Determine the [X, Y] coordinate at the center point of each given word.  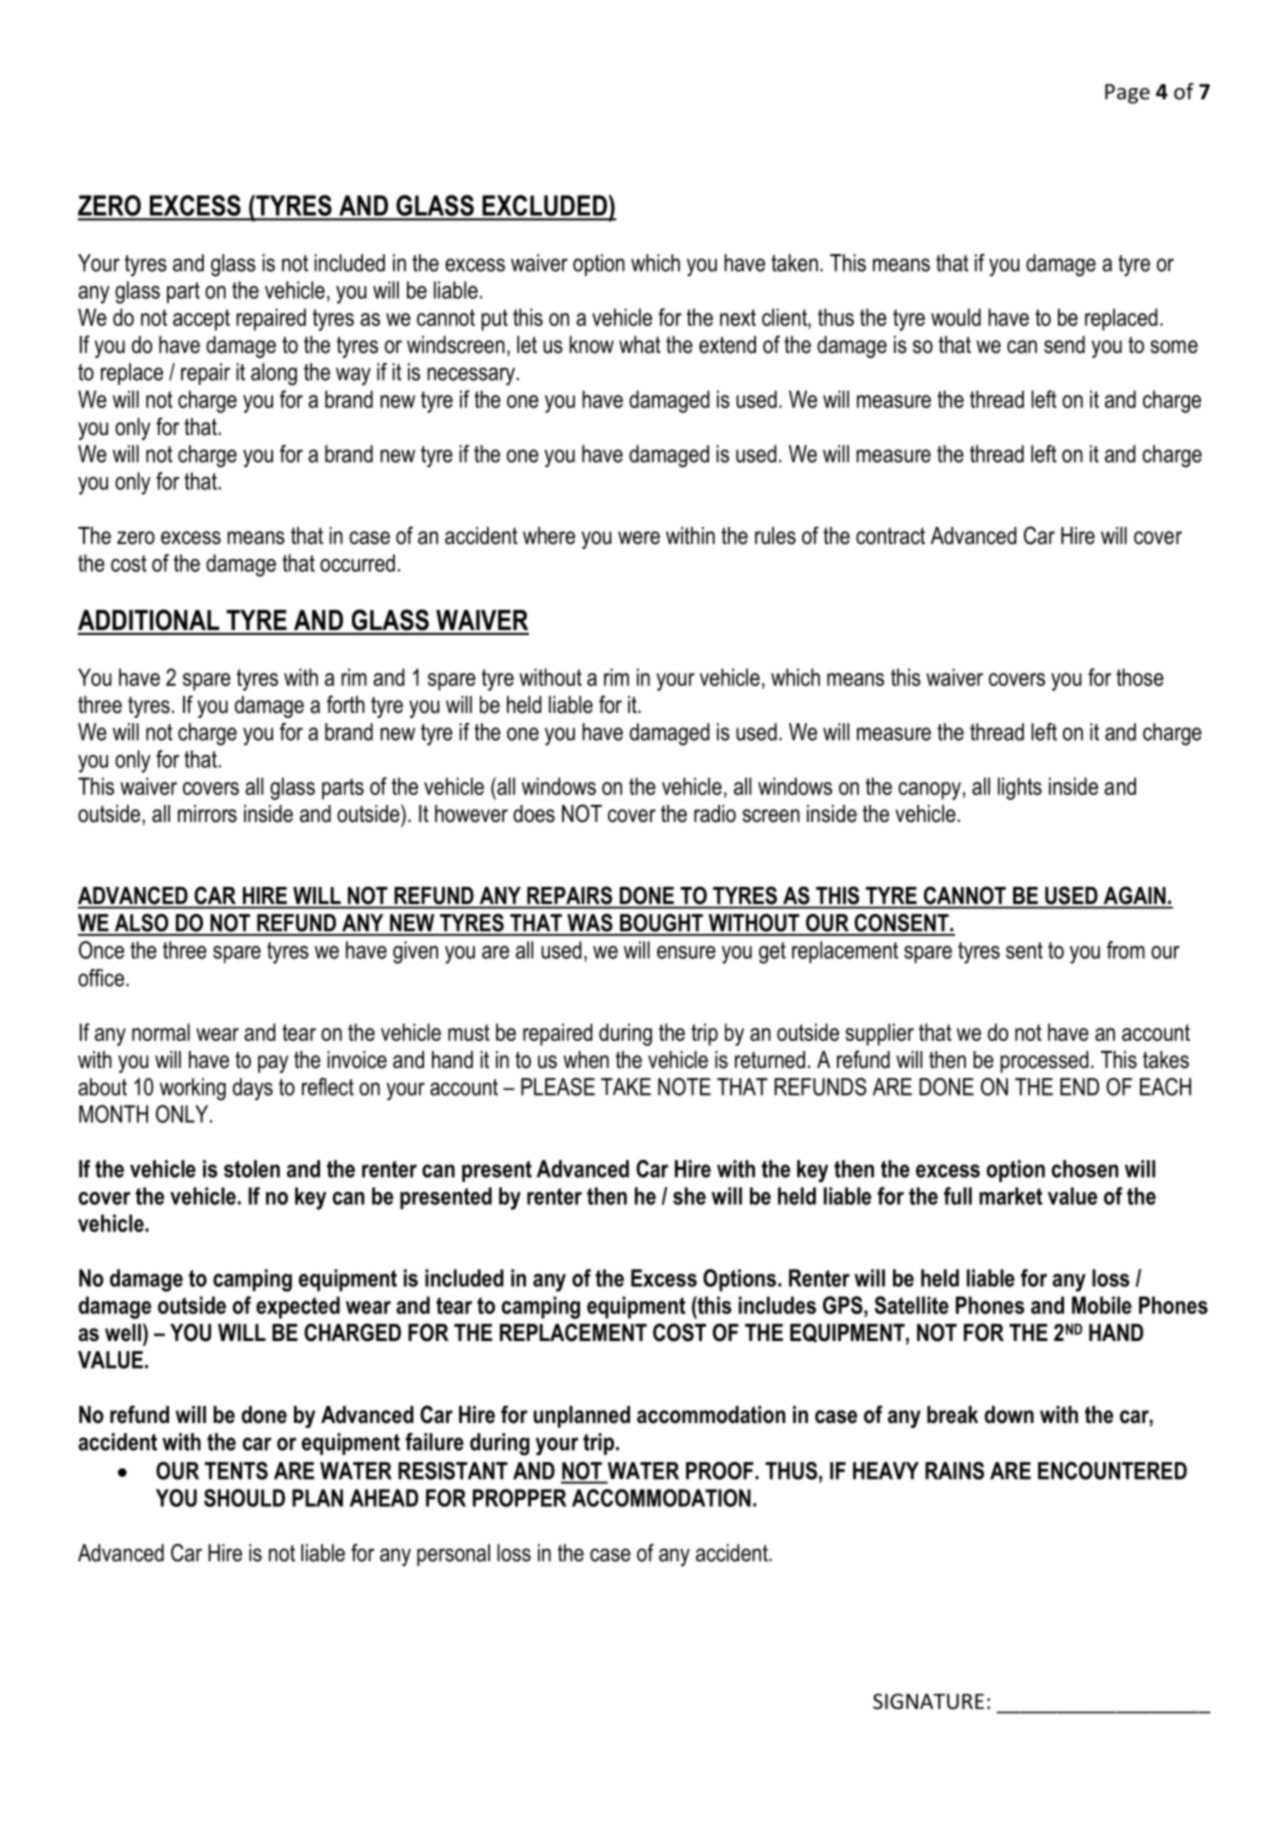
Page [1127, 94]
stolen [252, 1169]
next [738, 317]
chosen [1085, 1169]
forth [346, 704]
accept [201, 320]
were [639, 538]
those [1140, 677]
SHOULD [244, 1498]
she [689, 1196]
